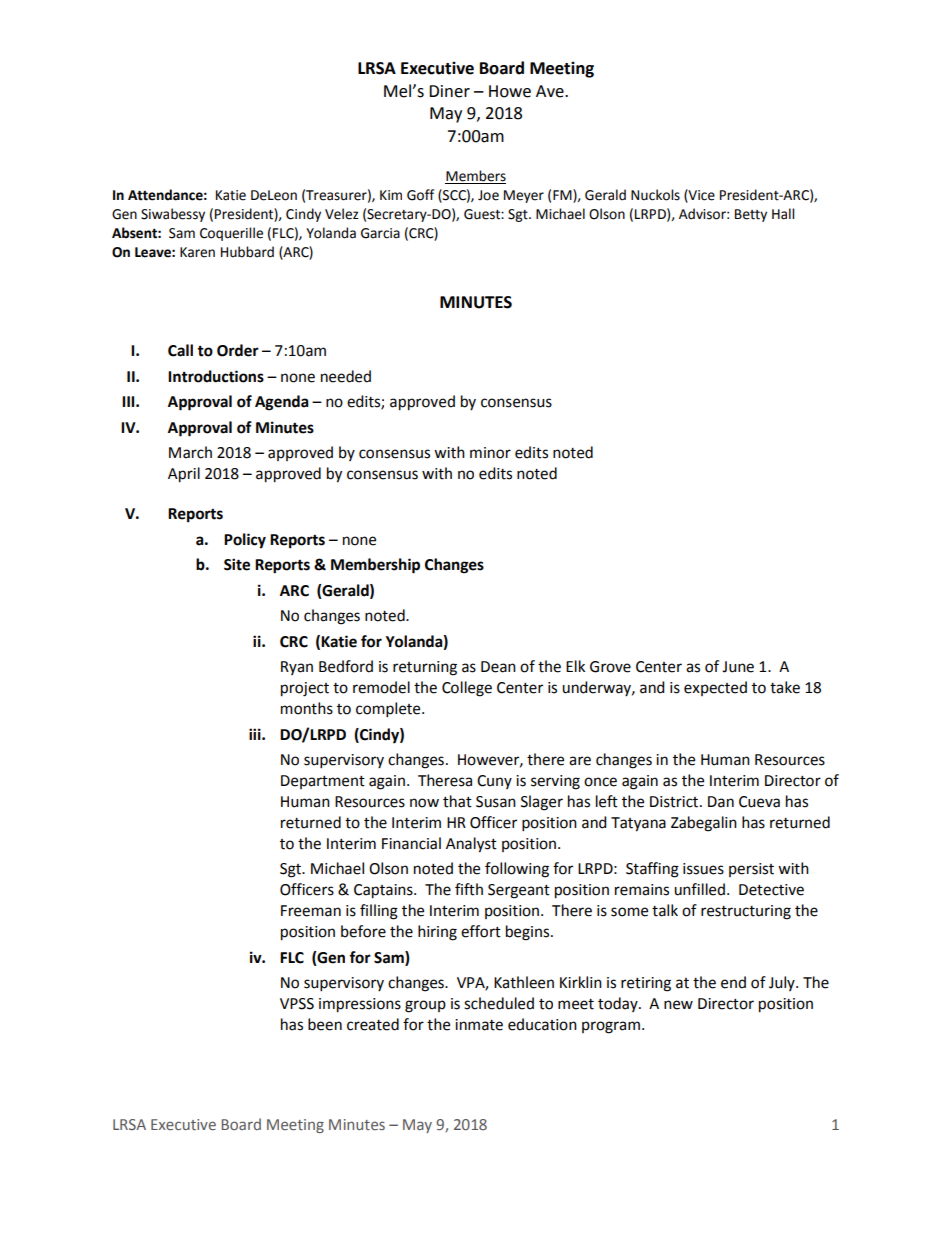 This screenshot has height=1233, width=952. I want to click on Diner, so click(449, 91).
